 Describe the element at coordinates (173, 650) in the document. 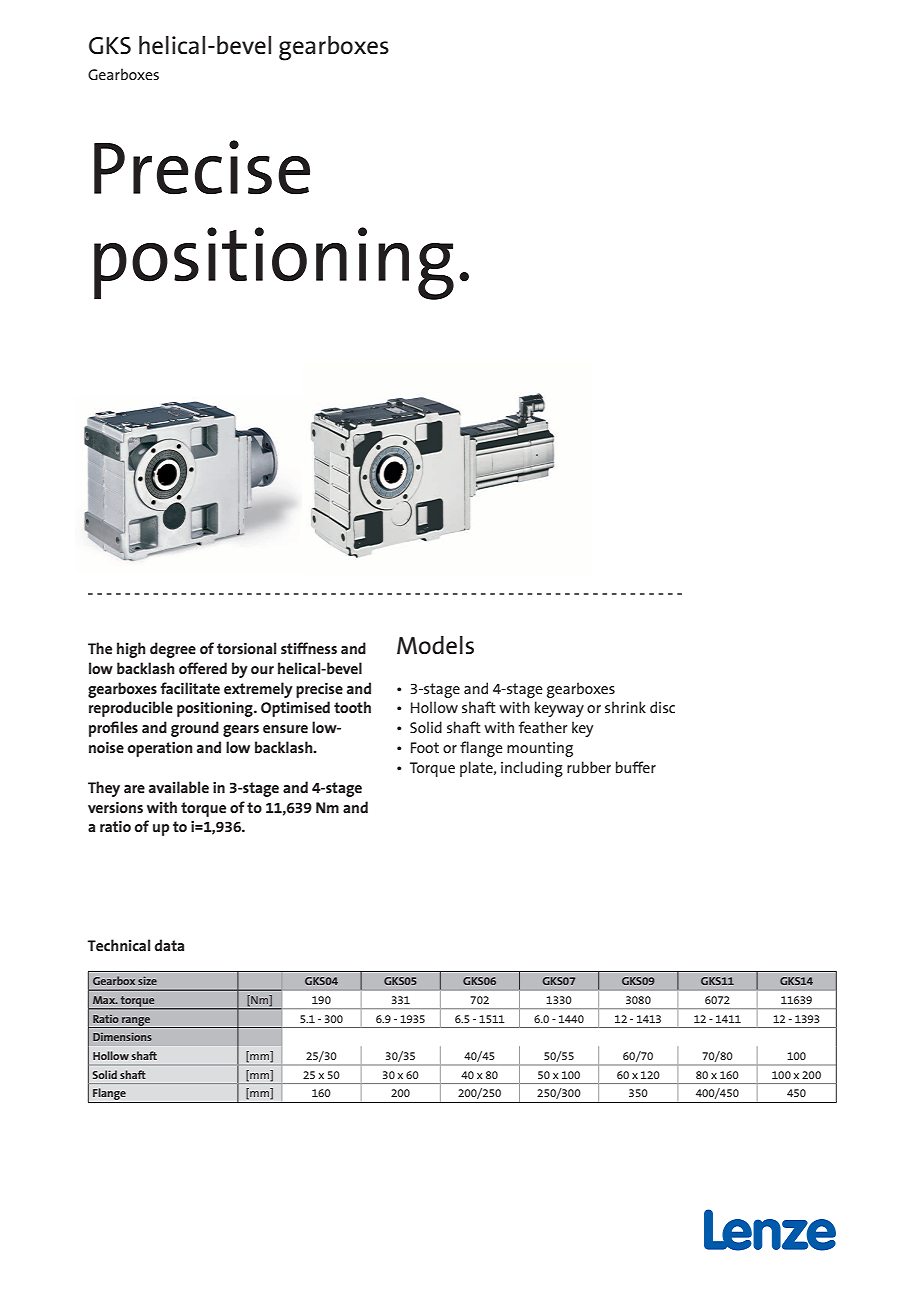

I see `degree` at that location.
